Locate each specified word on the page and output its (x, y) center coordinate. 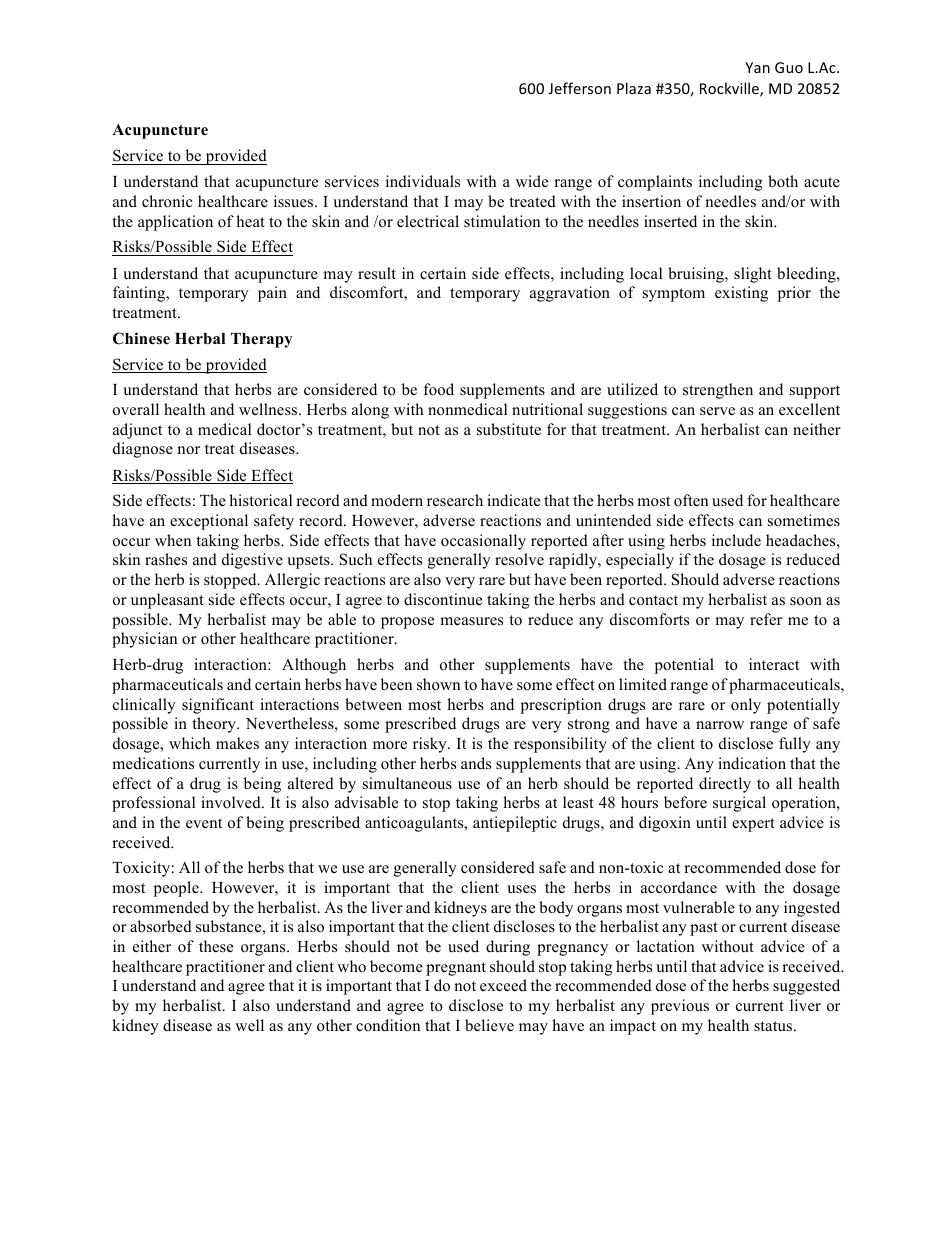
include (736, 540)
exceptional (209, 522)
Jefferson (579, 88)
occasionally (483, 542)
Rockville (730, 89)
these (216, 946)
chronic (167, 201)
